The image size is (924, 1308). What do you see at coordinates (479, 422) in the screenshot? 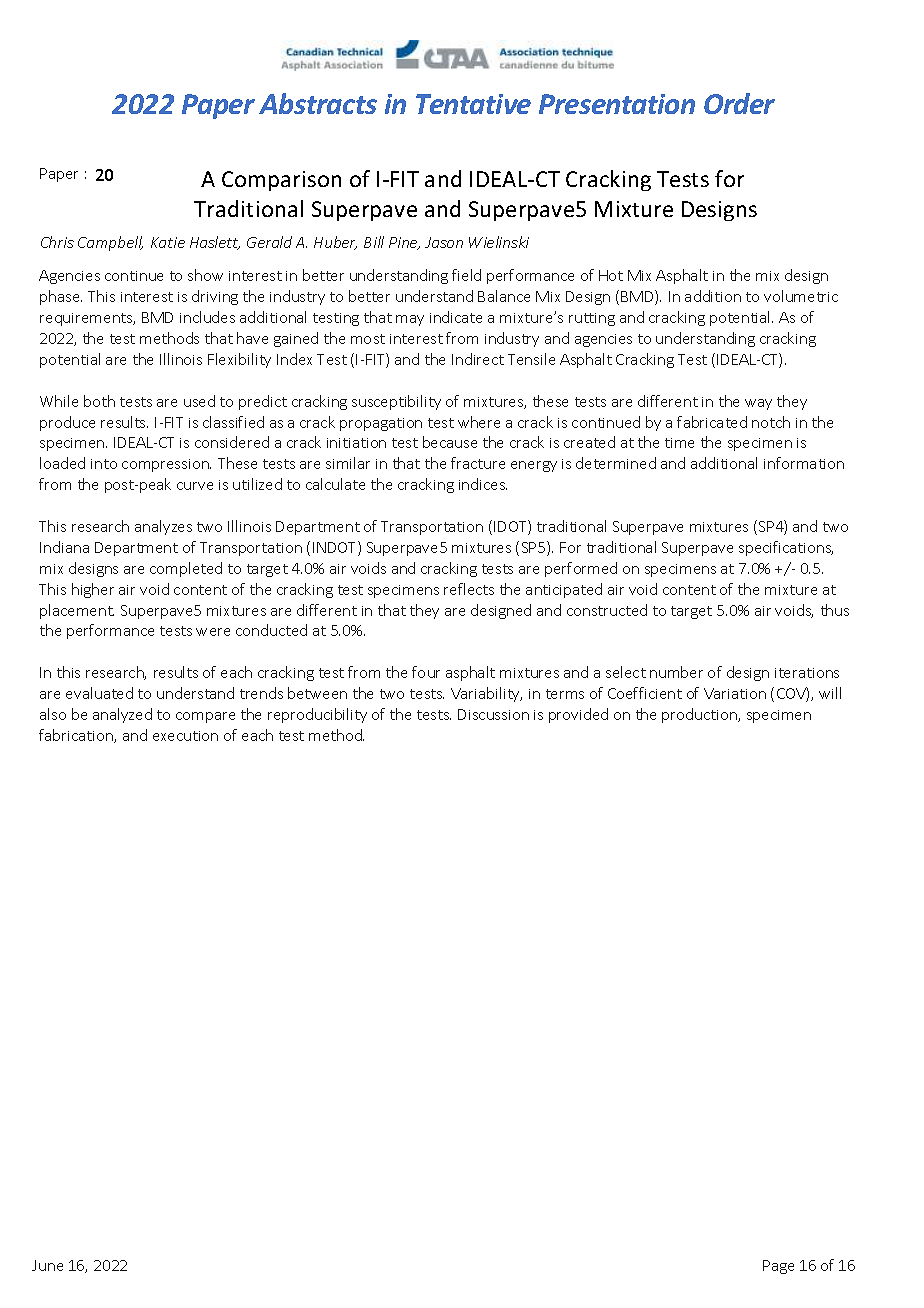
I see `where` at bounding box center [479, 422].
